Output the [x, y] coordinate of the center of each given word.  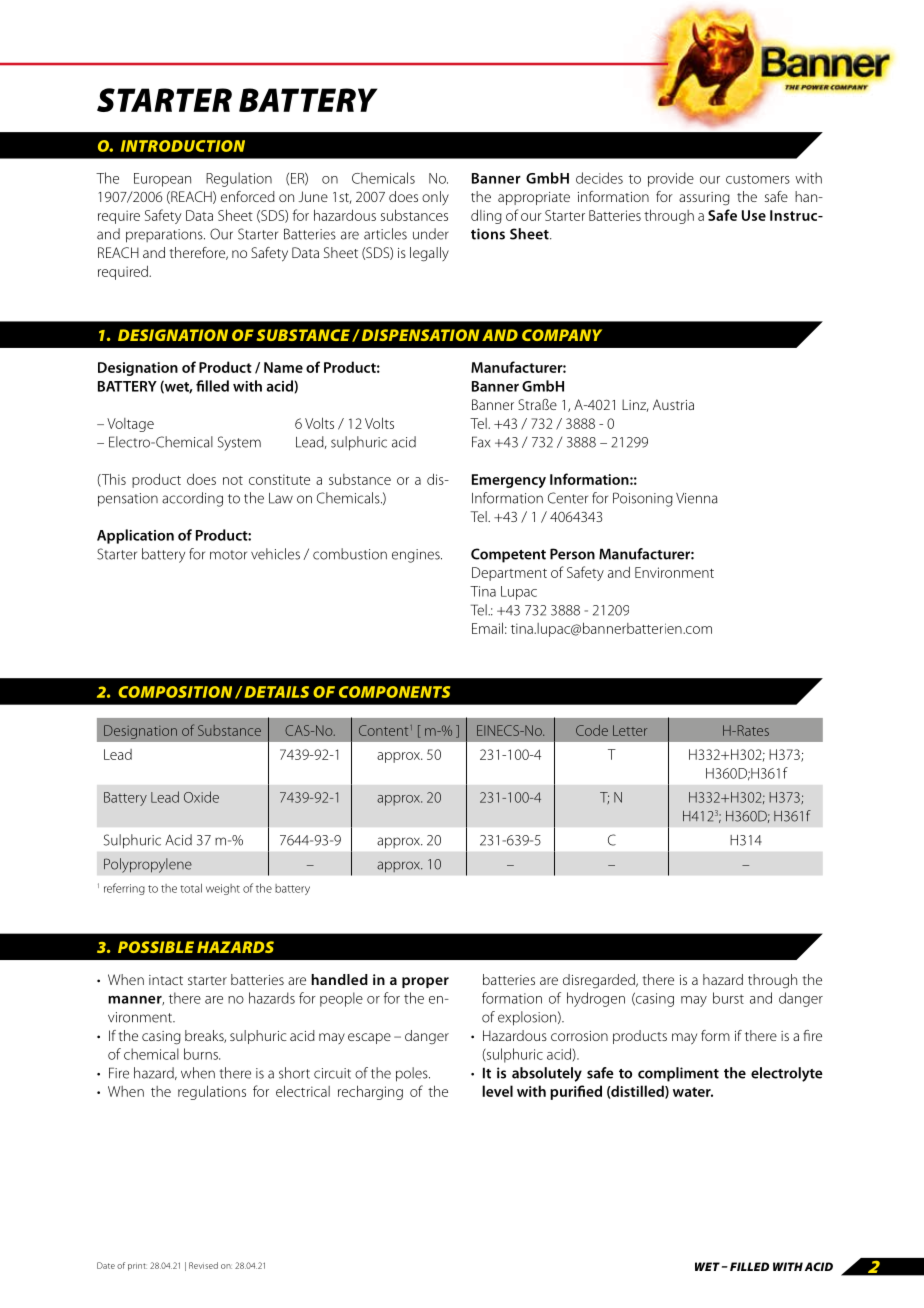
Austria [673, 404]
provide [671, 179]
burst [728, 998]
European [162, 180]
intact [166, 980]
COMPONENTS [394, 692]
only [435, 198]
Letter [630, 730]
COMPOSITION [175, 692]
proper [425, 982]
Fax [481, 442]
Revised [203, 1265]
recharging [370, 1092]
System [239, 443]
